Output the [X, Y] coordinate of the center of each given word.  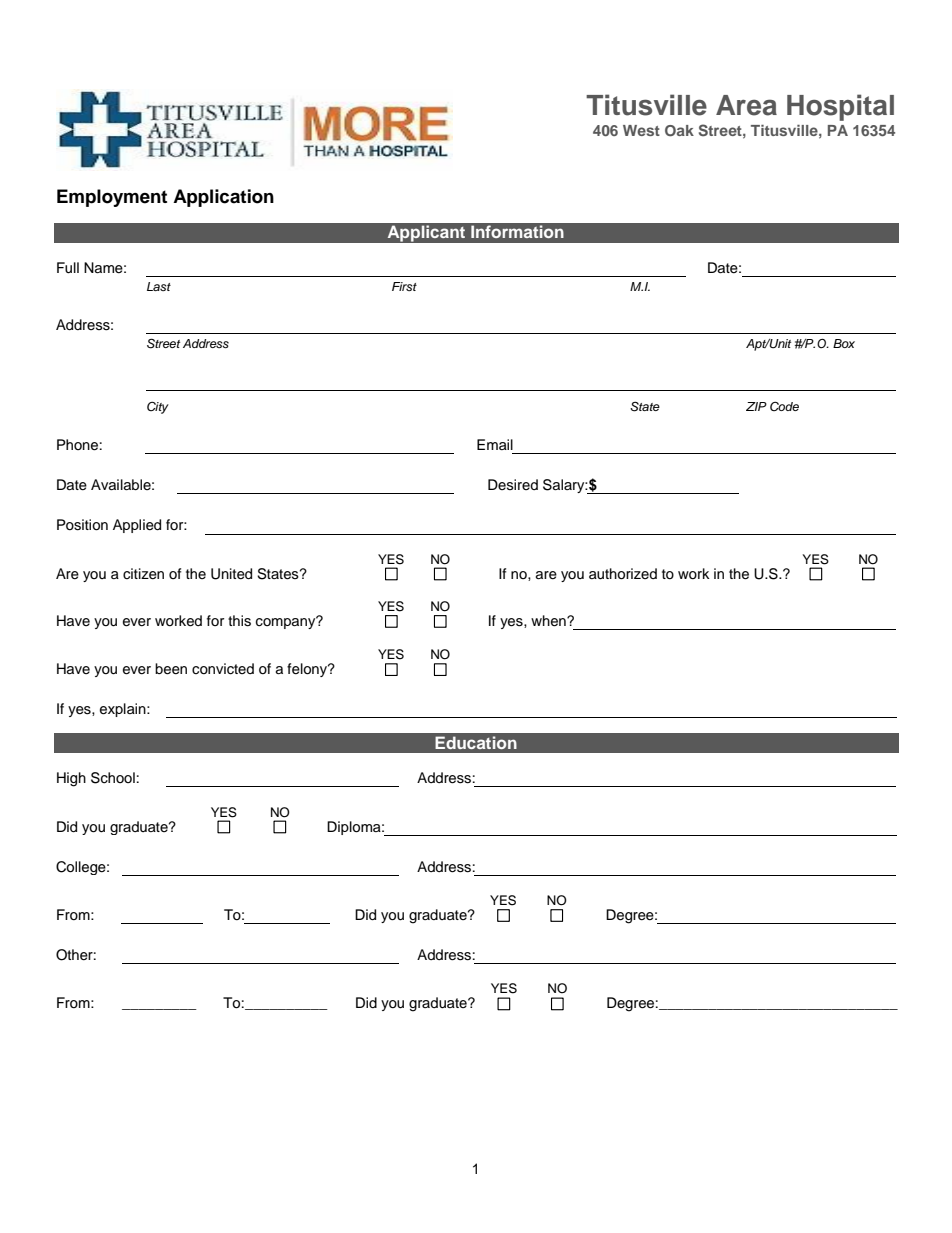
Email [495, 444]
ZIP [756, 406]
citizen [143, 574]
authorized [623, 574]
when [549, 621]
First [404, 286]
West [641, 130]
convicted [223, 669]
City [158, 407]
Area [746, 105]
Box [844, 343]
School [113, 778]
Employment [112, 198]
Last [159, 286]
